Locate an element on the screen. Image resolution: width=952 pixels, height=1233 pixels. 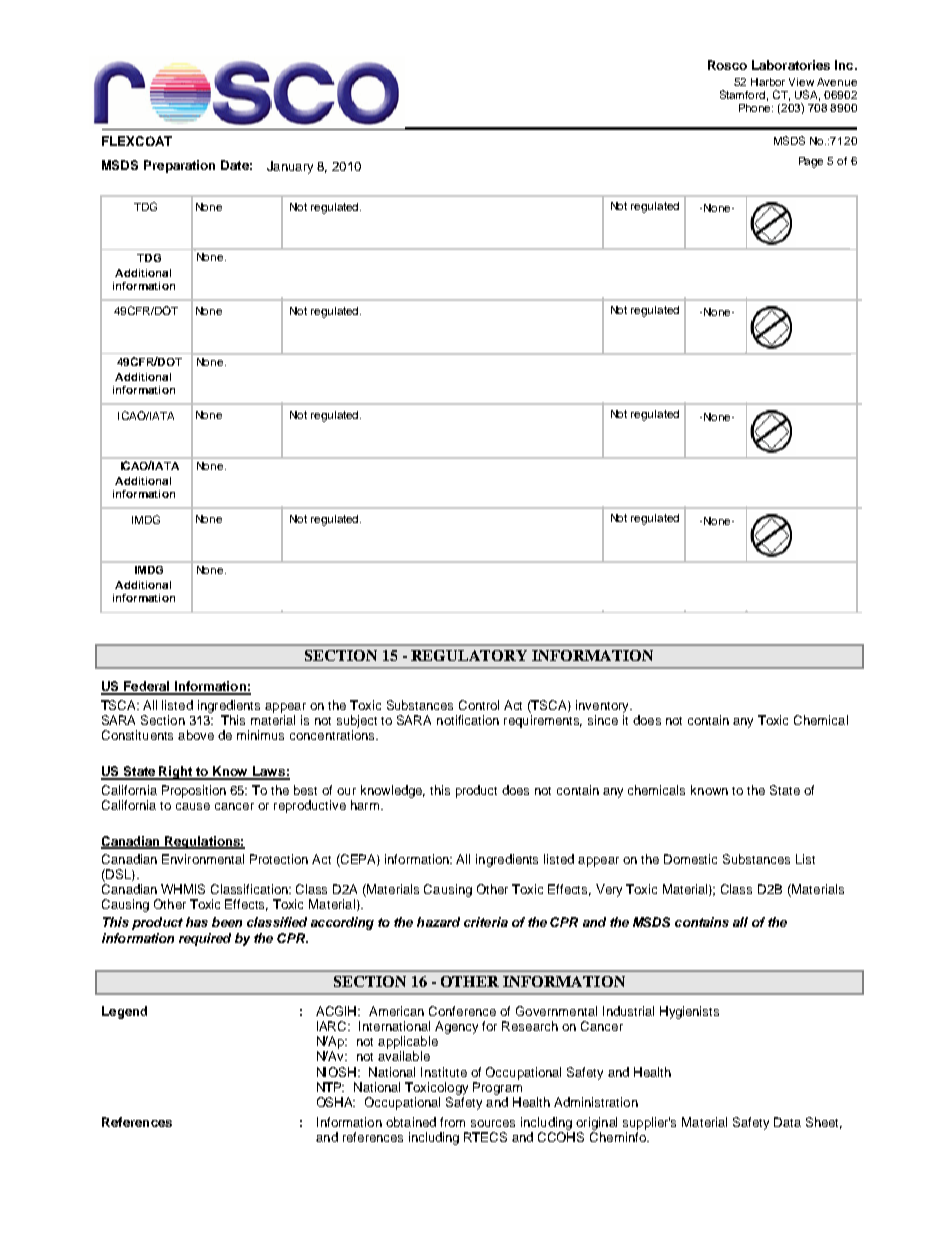
Federal is located at coordinates (147, 687).
